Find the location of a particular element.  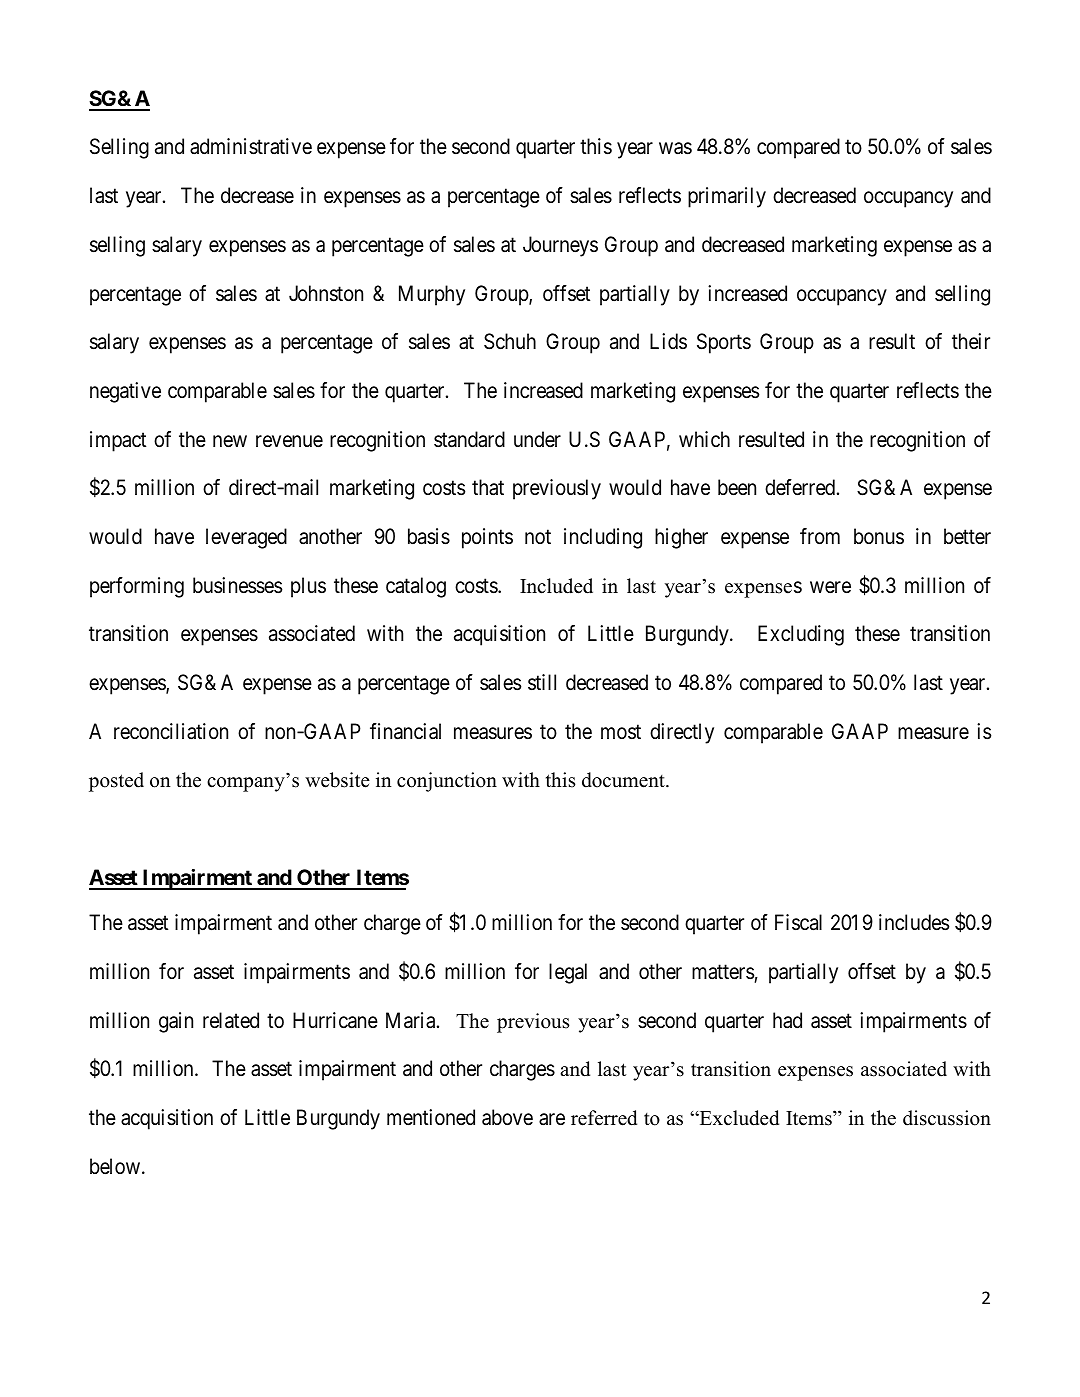

businesses is located at coordinates (237, 585).
